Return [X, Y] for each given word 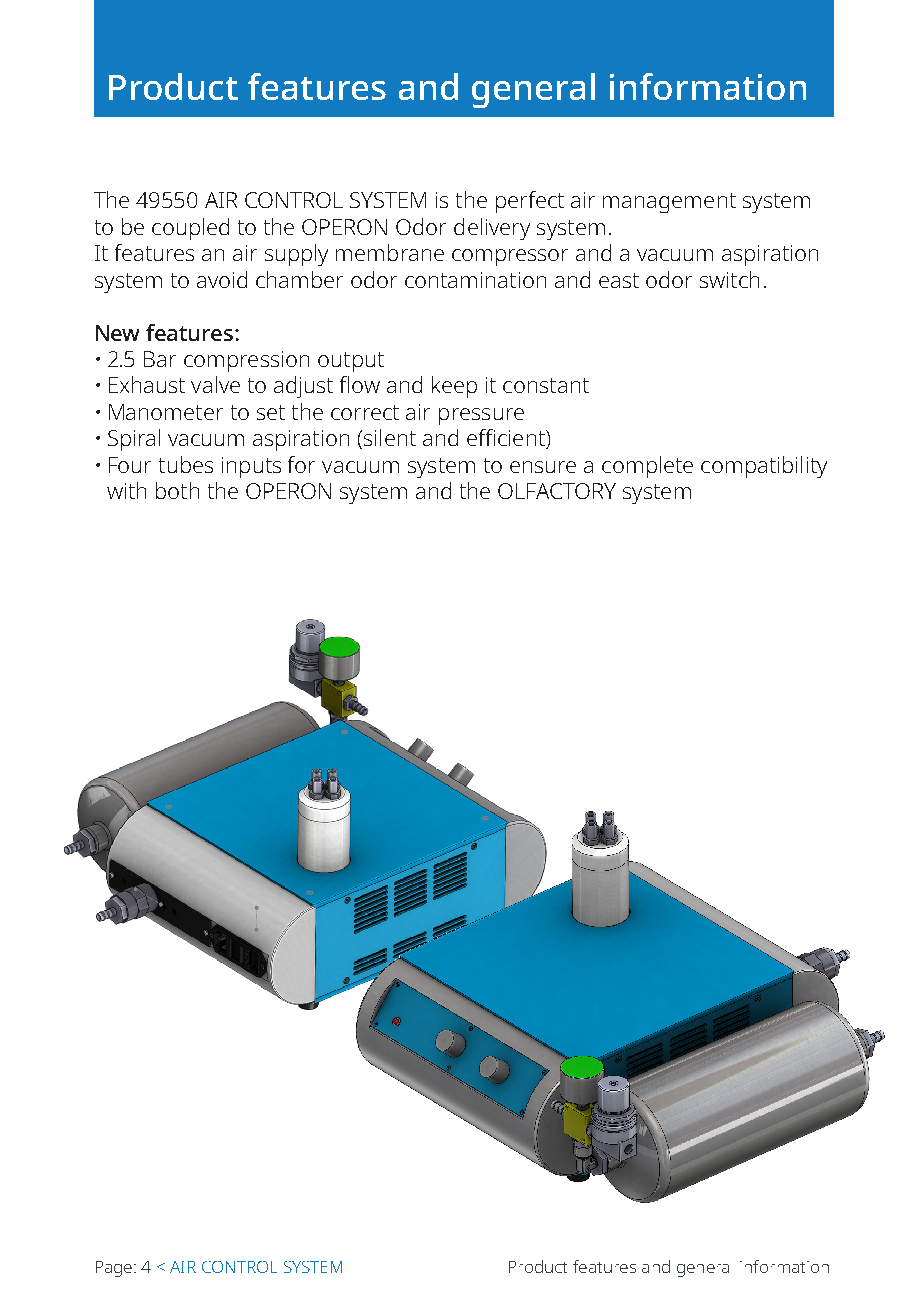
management [669, 203]
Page [114, 1269]
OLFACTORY [557, 491]
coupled [190, 229]
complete [647, 467]
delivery [492, 229]
